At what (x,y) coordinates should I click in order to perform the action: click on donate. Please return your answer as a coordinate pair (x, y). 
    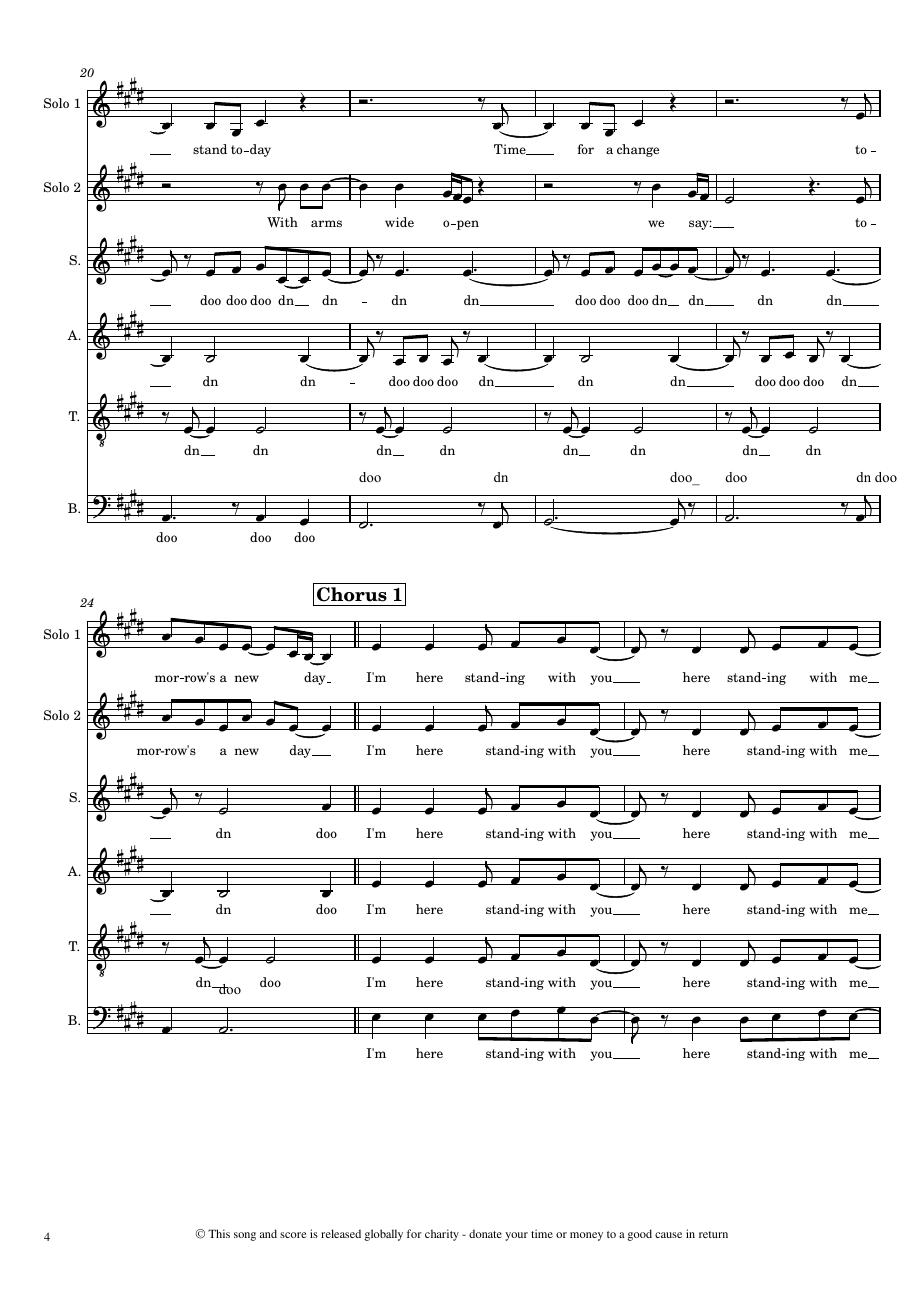
    Looking at the image, I should click on (485, 1233).
